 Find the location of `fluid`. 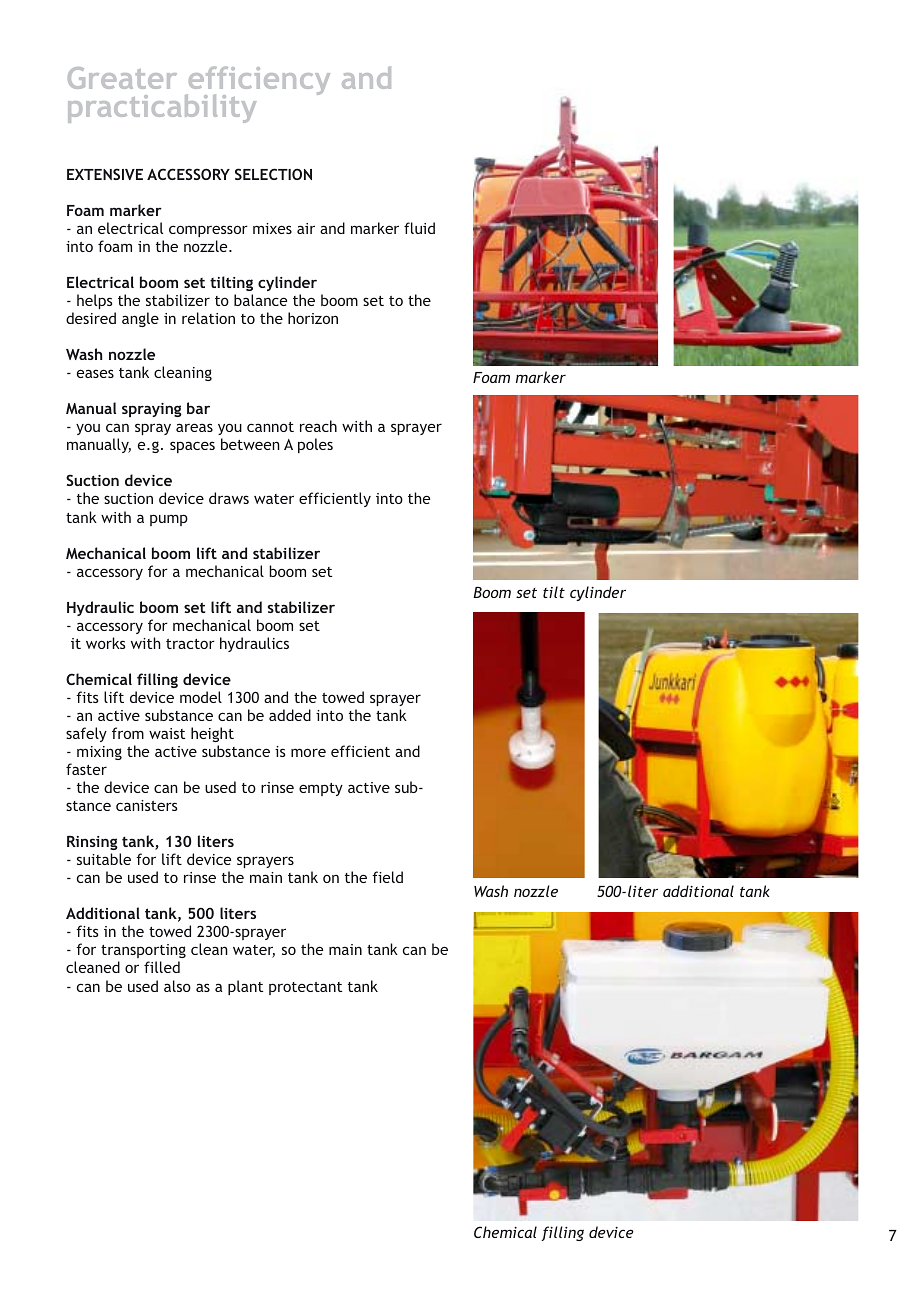

fluid is located at coordinates (419, 228).
